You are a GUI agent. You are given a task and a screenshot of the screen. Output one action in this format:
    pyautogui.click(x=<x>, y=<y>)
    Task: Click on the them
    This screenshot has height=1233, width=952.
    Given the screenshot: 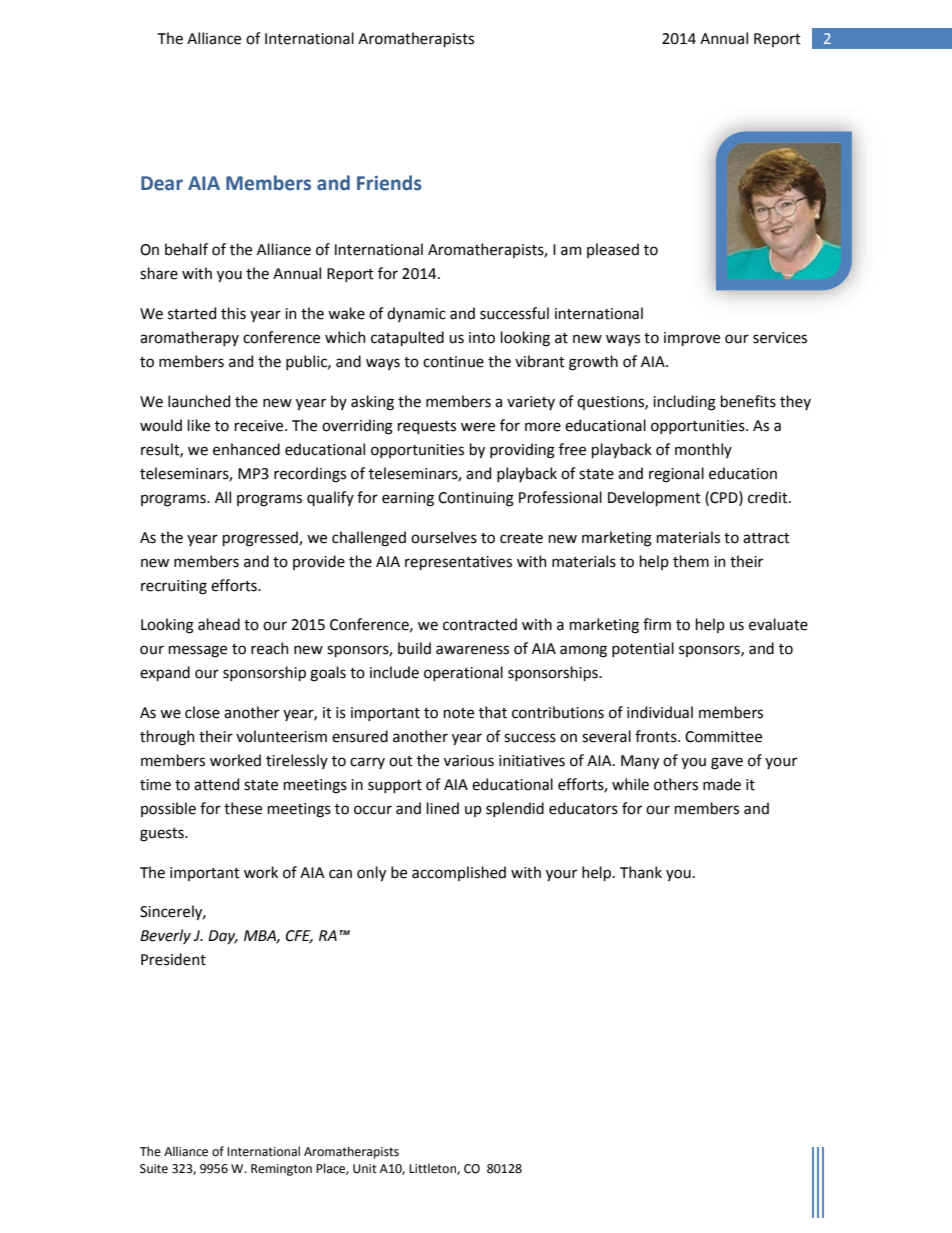 What is the action you would take?
    pyautogui.click(x=691, y=561)
